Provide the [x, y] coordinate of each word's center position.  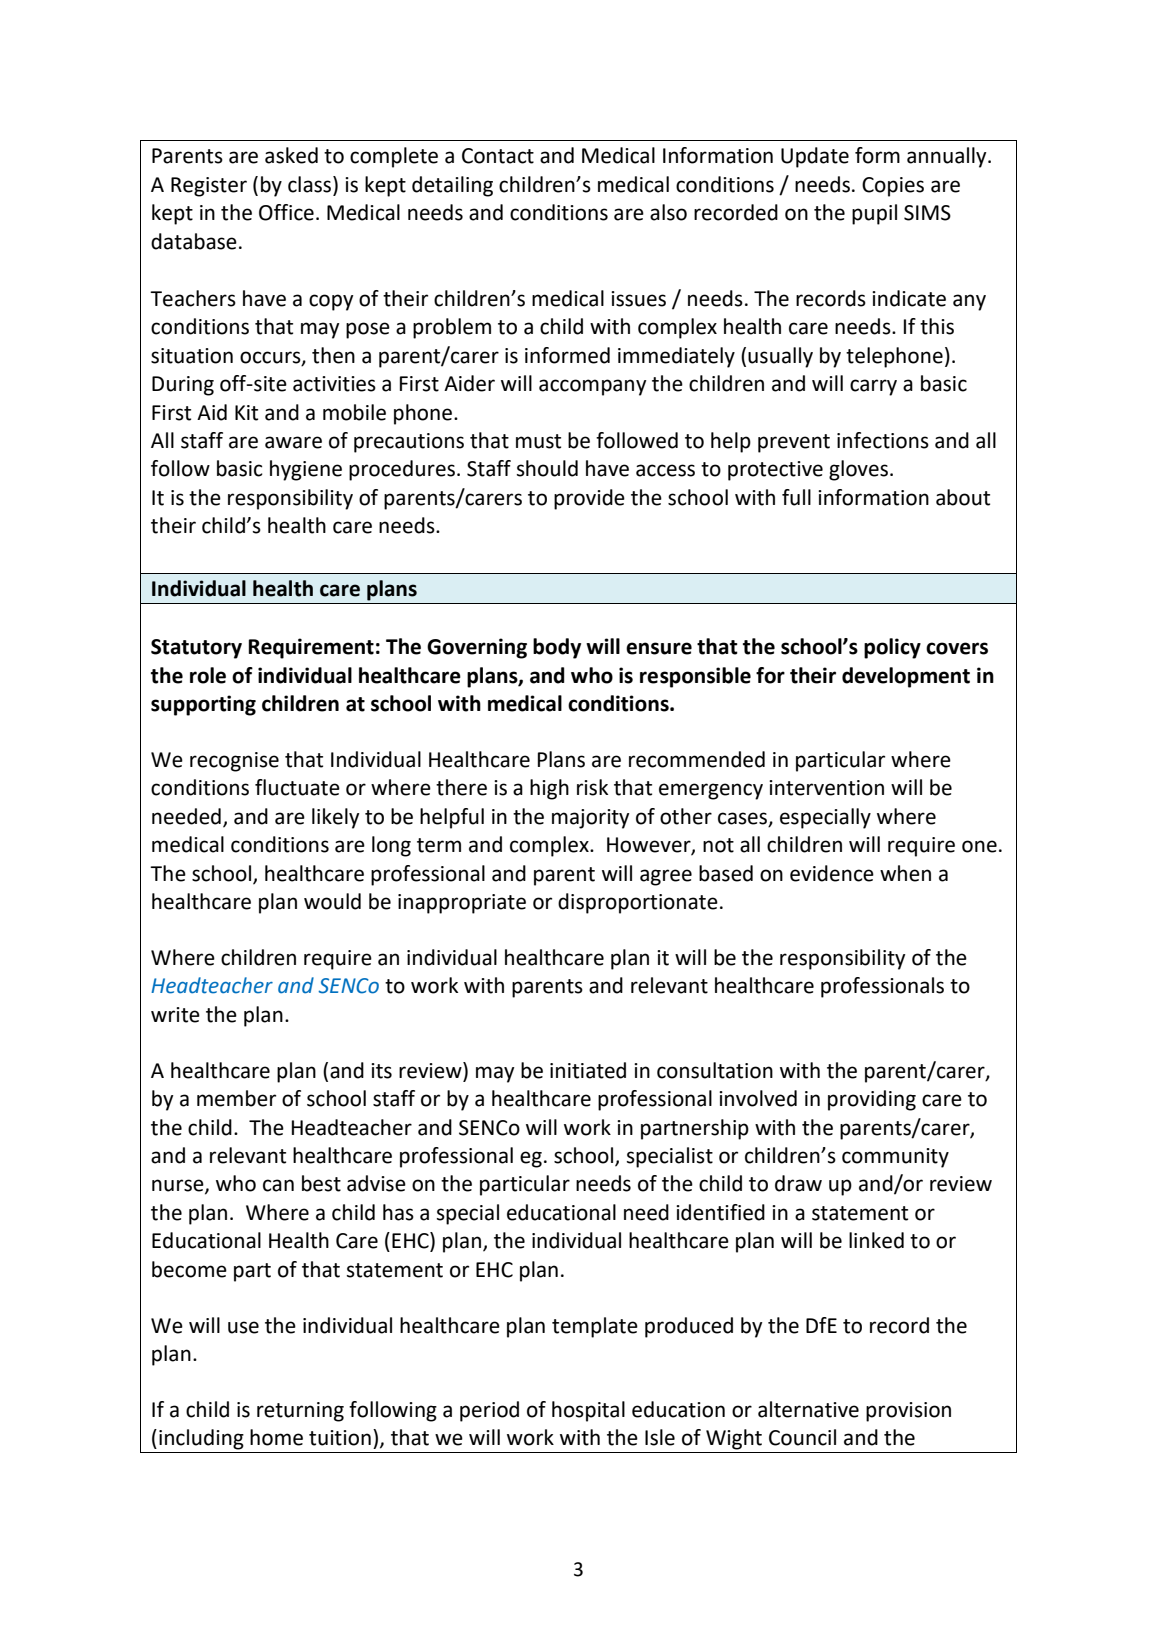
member [236, 1098]
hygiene [306, 470]
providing [872, 1100]
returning [300, 1412]
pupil [874, 214]
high [549, 789]
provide [589, 499]
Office [286, 212]
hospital [588, 1411]
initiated [588, 1070]
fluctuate [297, 787]
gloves [858, 470]
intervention [826, 788]
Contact [498, 156]
